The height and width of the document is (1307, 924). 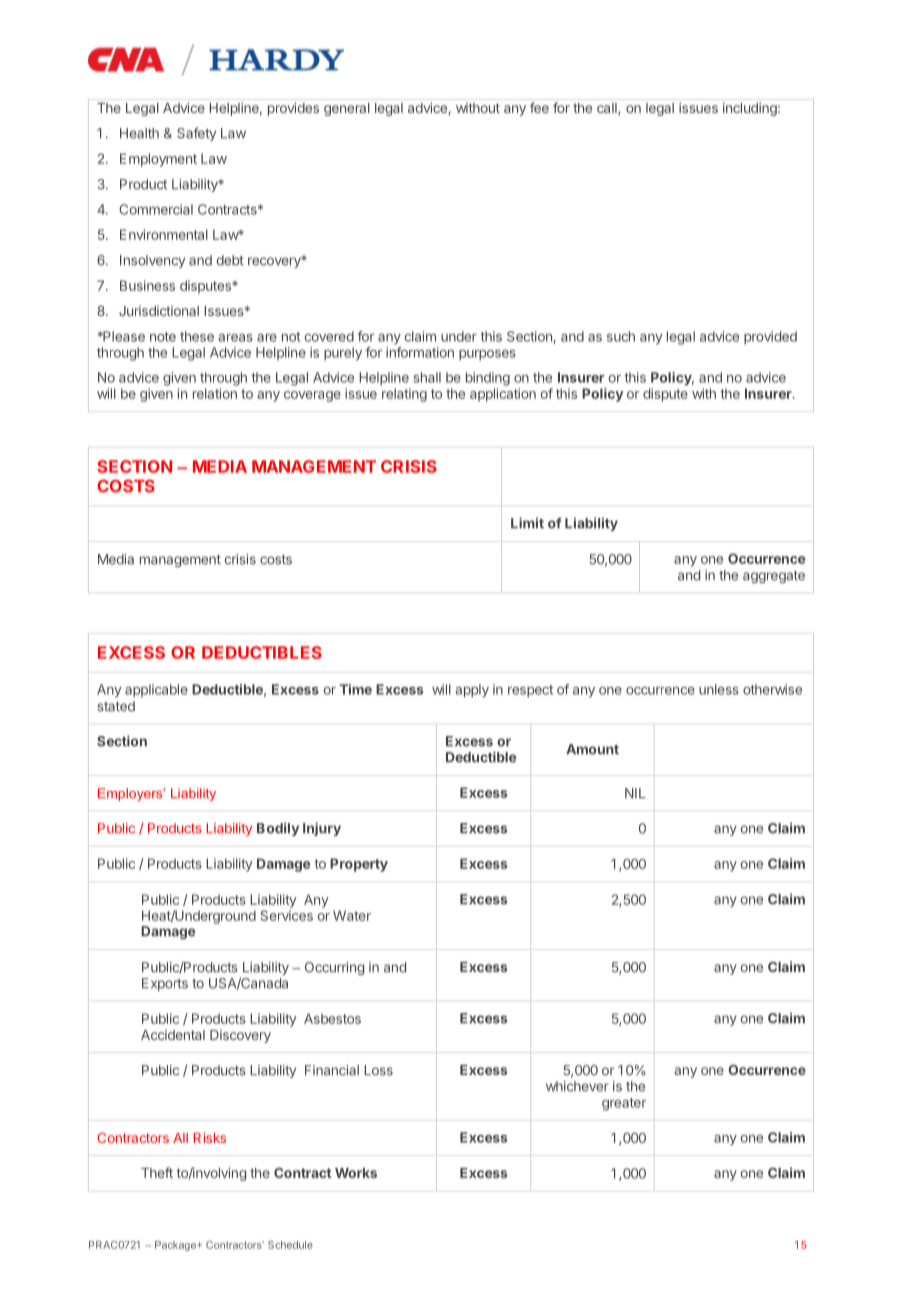 What do you see at coordinates (177, 1246) in the document?
I see `Package` at bounding box center [177, 1246].
